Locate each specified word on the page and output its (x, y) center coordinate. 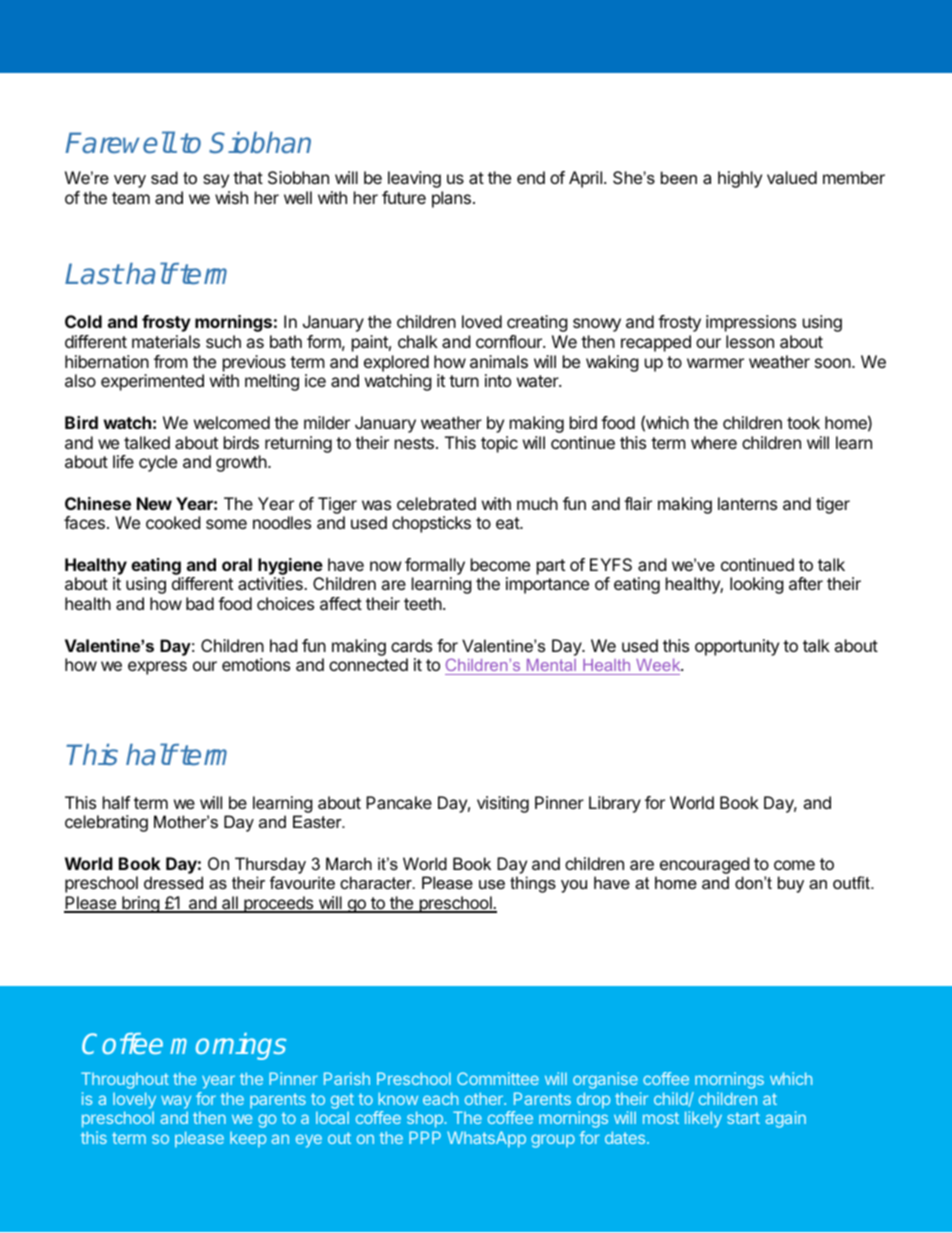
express (157, 668)
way (176, 1102)
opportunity (737, 647)
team (131, 198)
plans (451, 199)
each (440, 1098)
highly (740, 179)
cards (411, 645)
